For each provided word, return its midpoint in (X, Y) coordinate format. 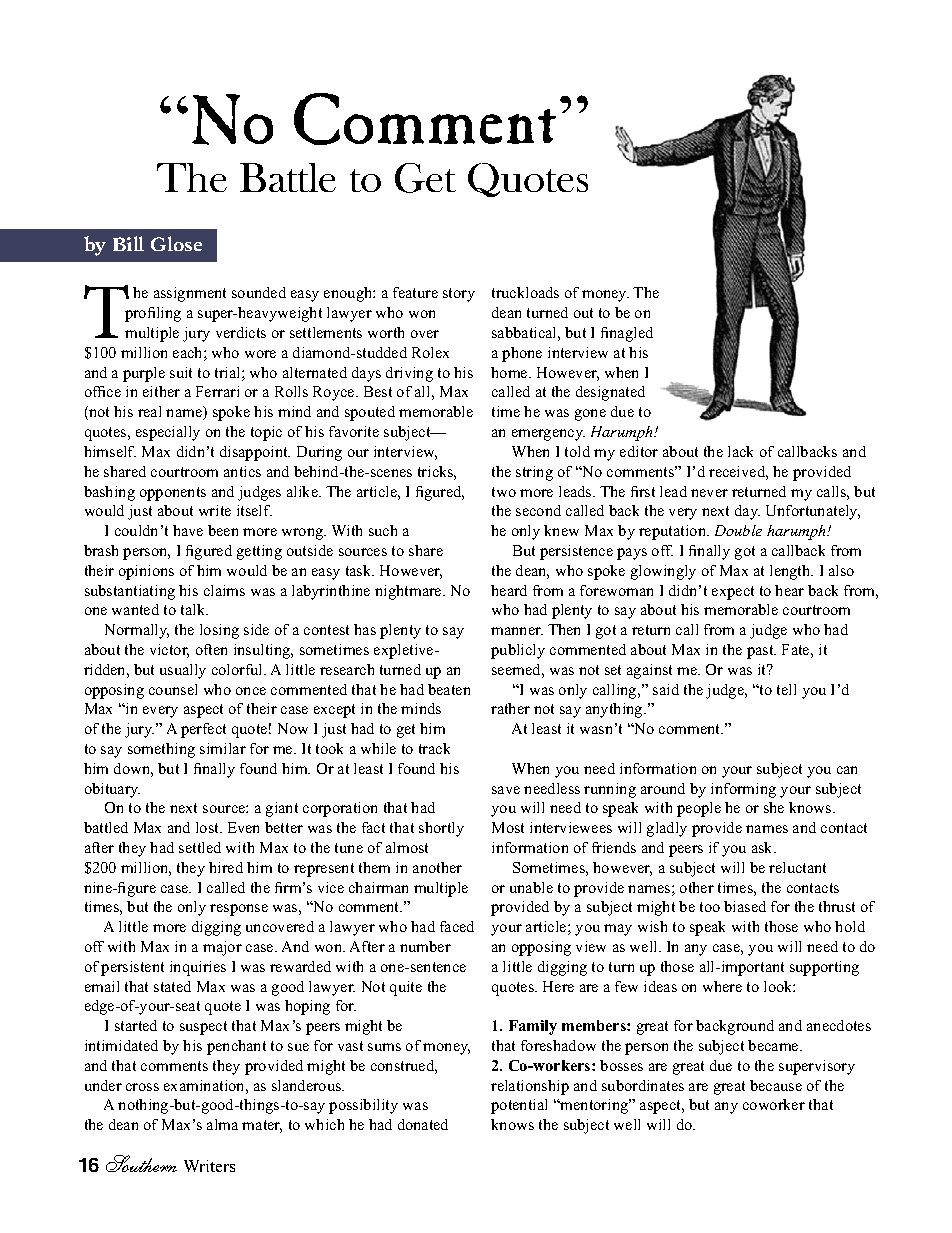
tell (786, 689)
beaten (449, 689)
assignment (190, 294)
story (459, 295)
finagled (627, 334)
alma (222, 1124)
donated (423, 1124)
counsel (173, 689)
